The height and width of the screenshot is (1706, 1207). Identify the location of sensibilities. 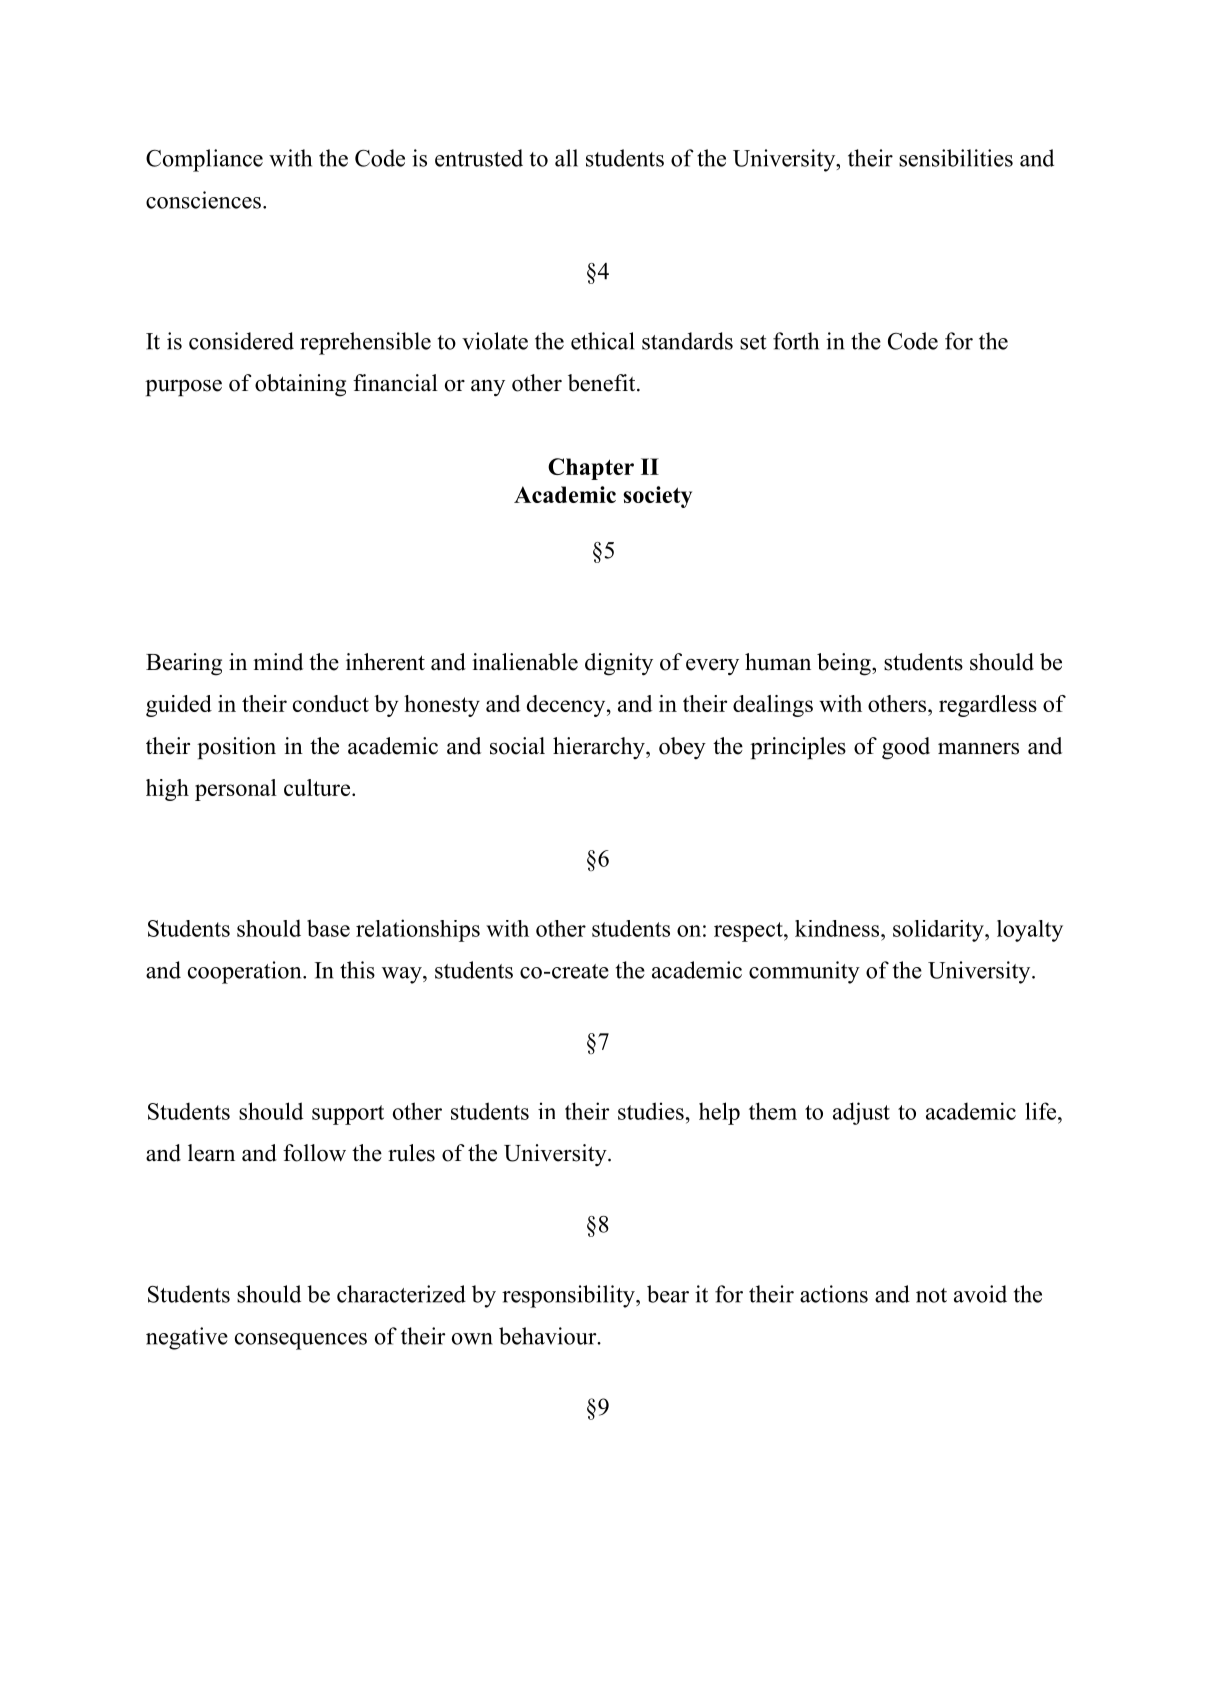
(956, 158).
